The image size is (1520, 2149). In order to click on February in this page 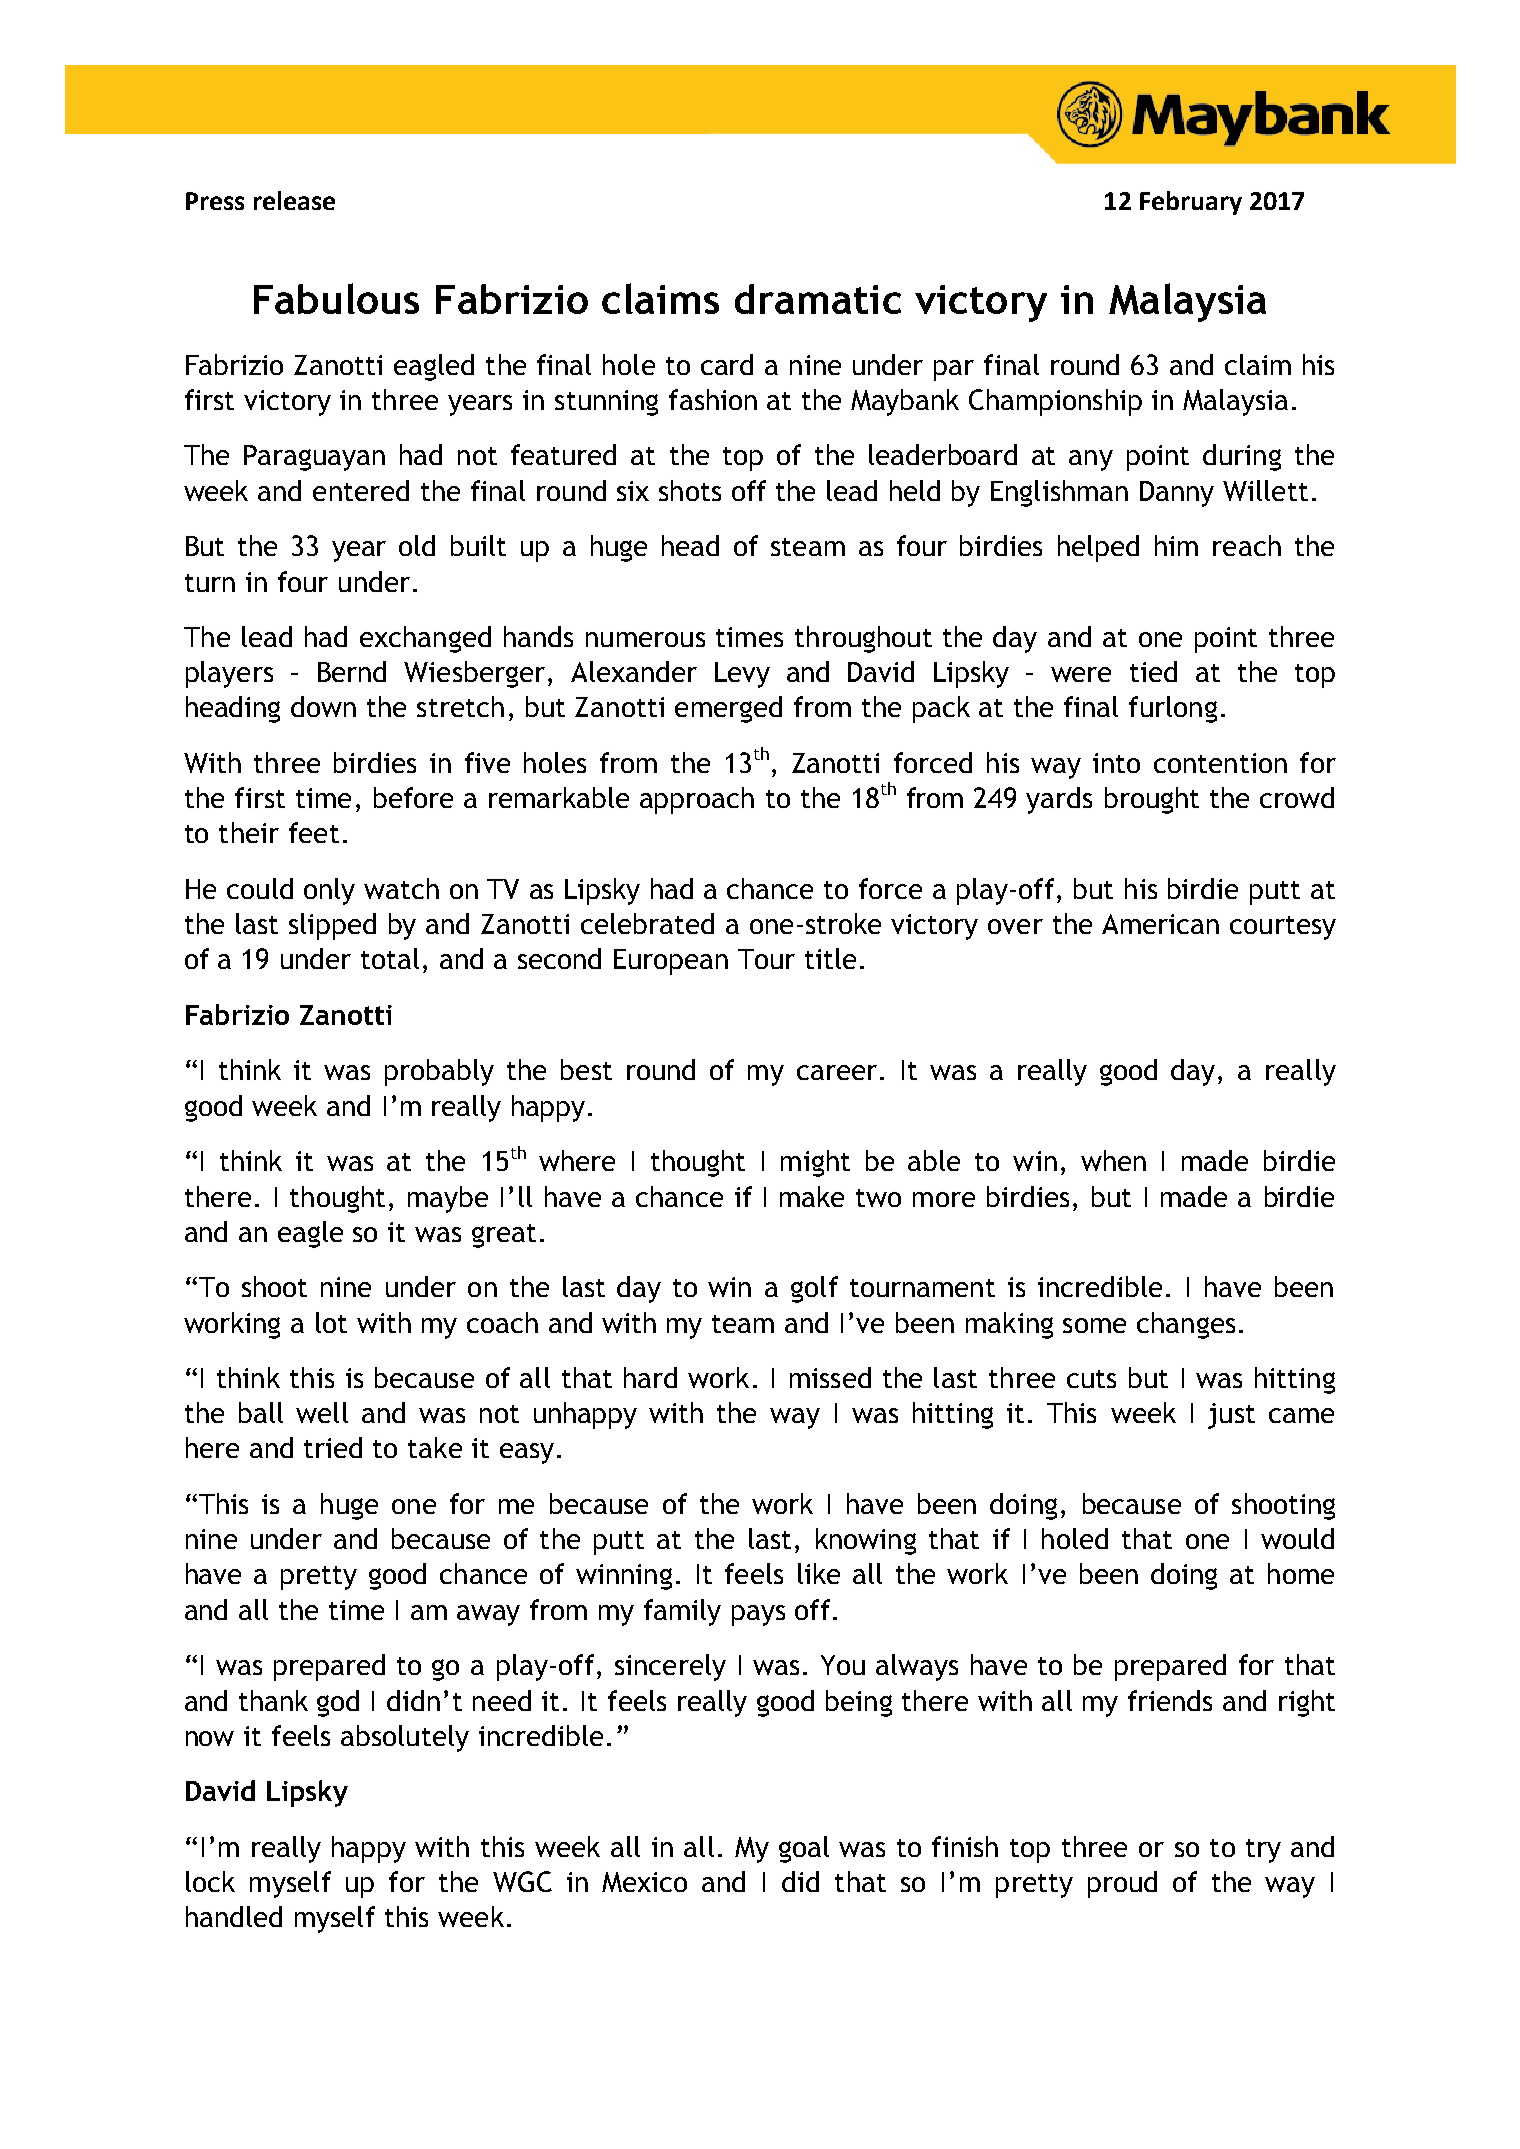, I will do `click(1191, 203)`.
